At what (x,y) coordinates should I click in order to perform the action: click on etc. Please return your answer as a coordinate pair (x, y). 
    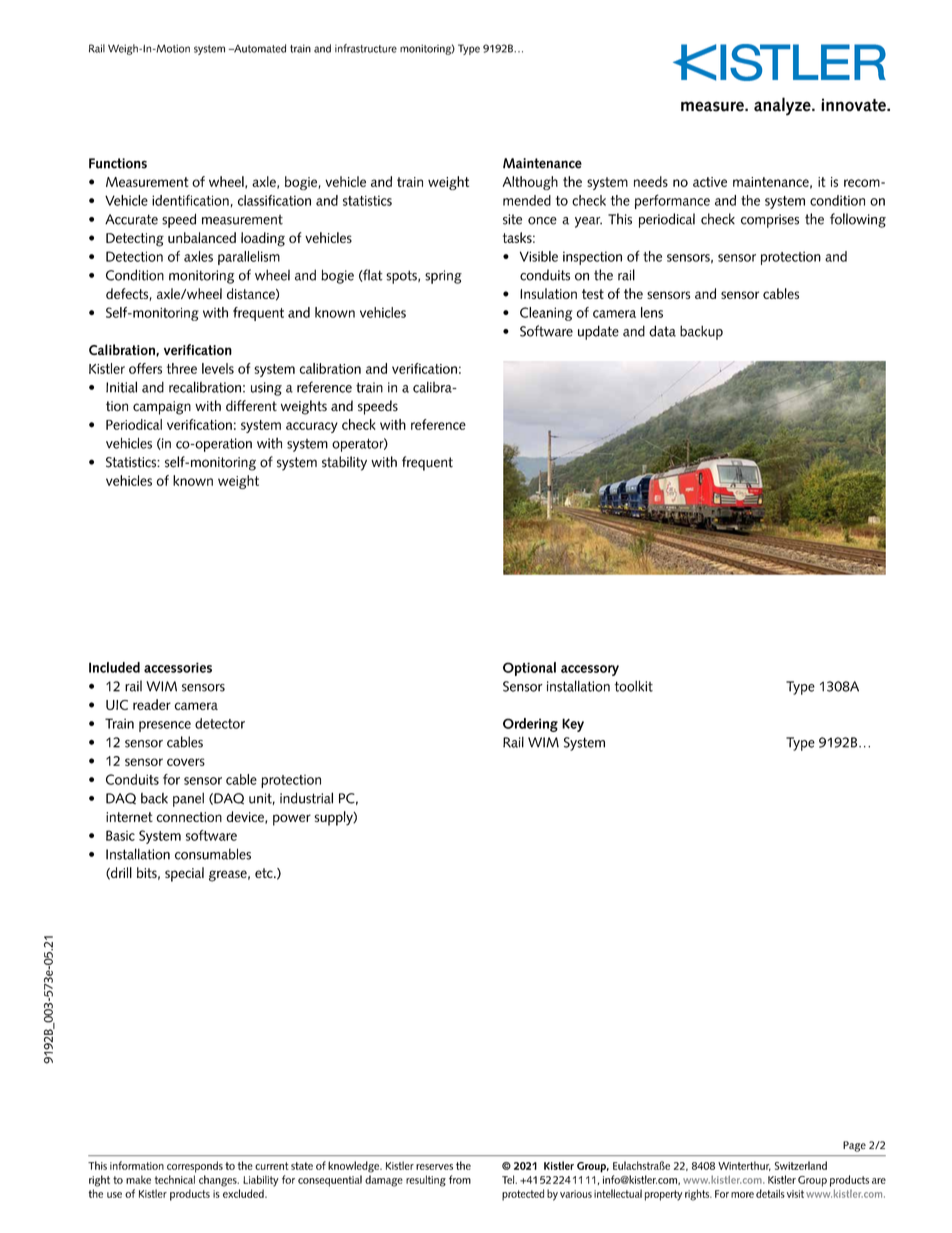
    Looking at the image, I should click on (265, 873).
